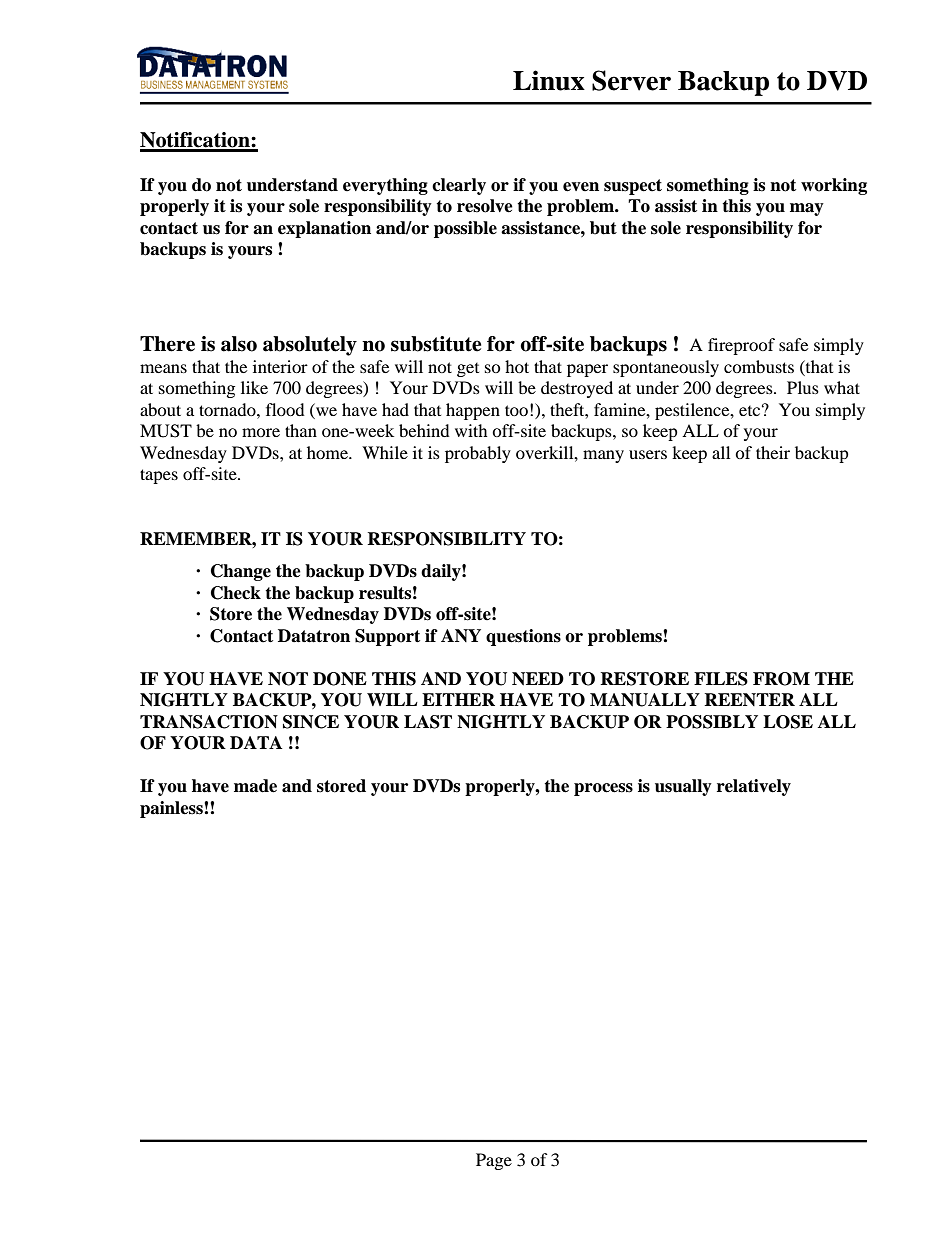  Describe the element at coordinates (754, 787) in the screenshot. I see `relatively` at that location.
